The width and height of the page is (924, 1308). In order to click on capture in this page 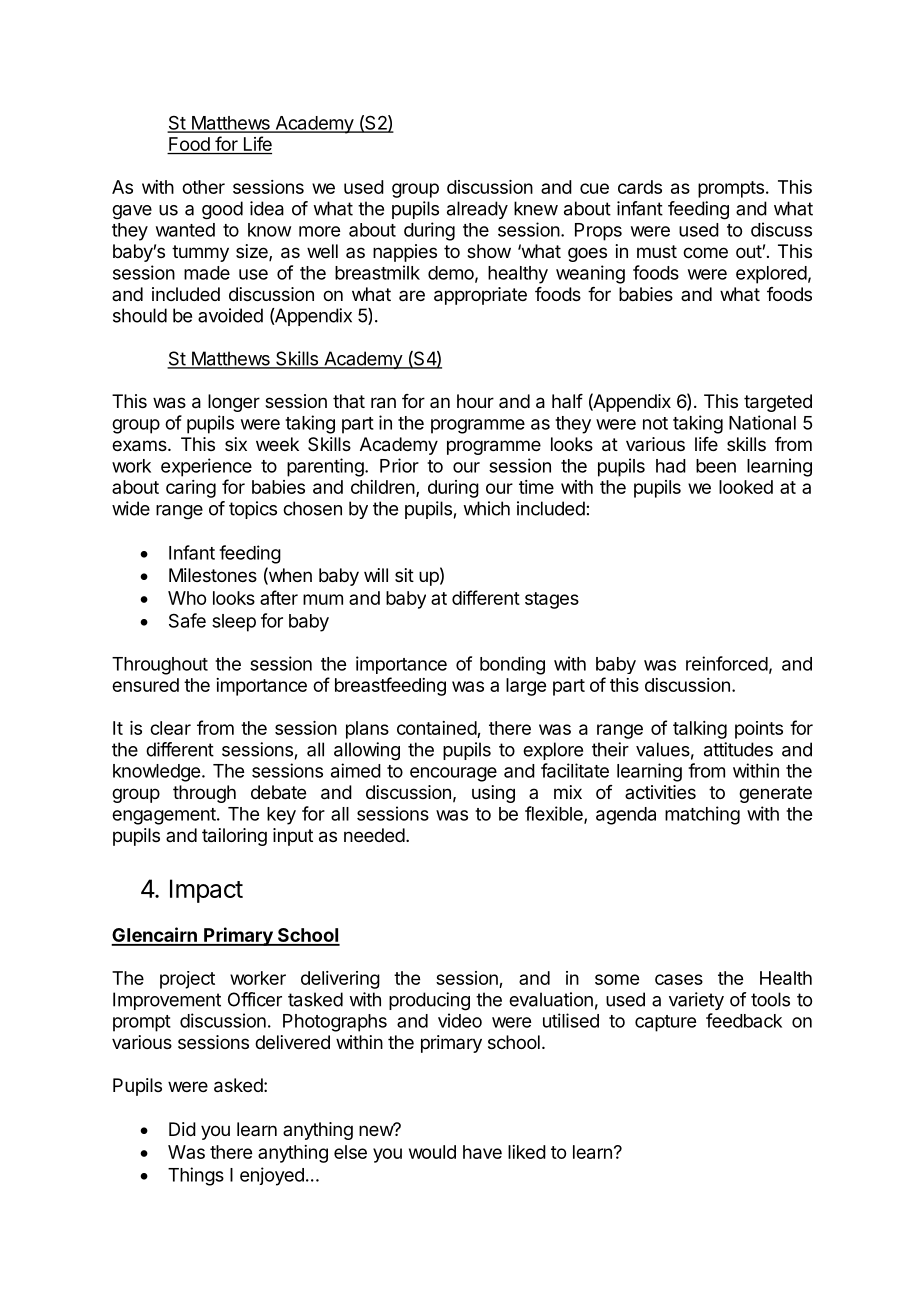, I will do `click(665, 1023)`.
